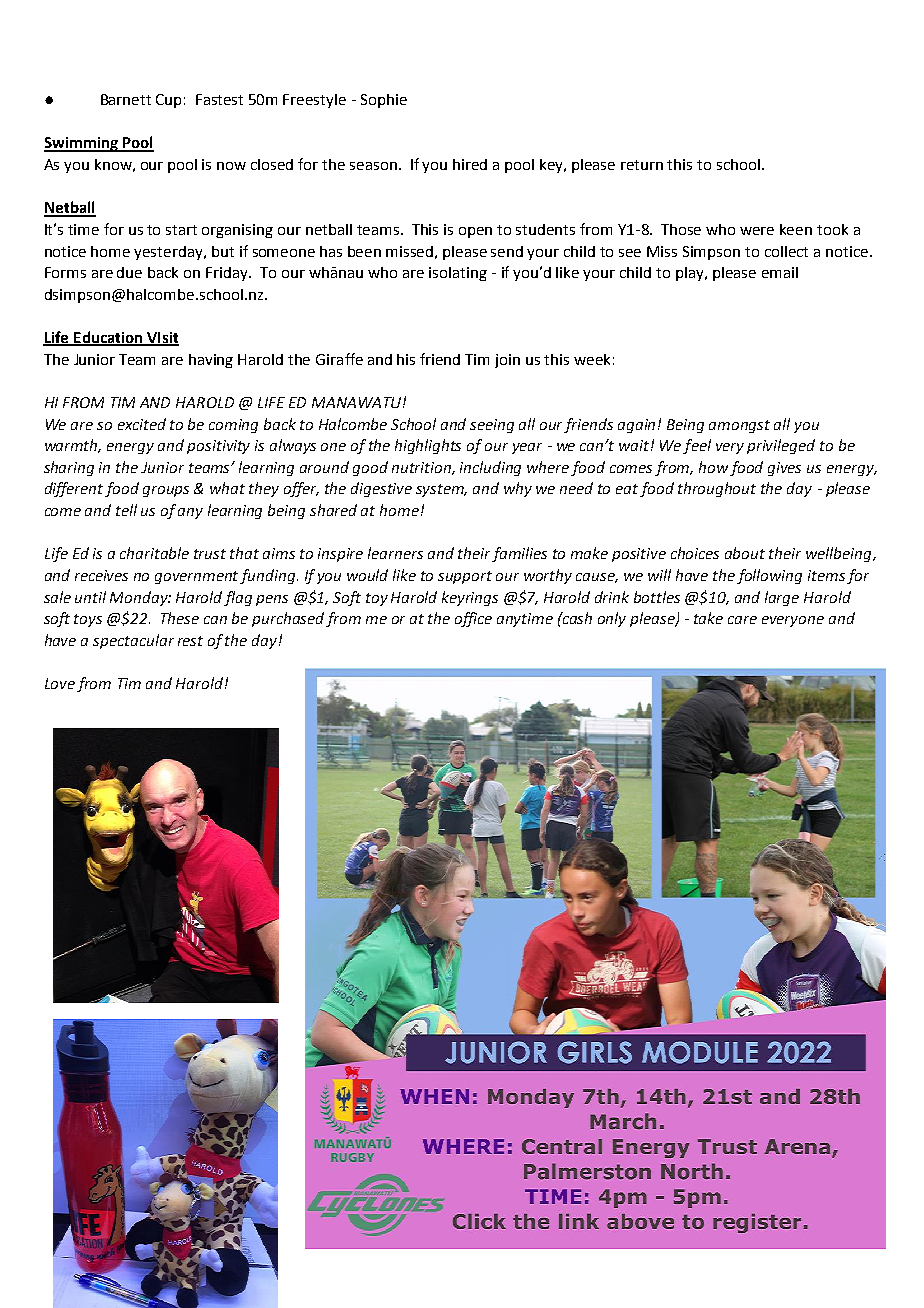 Image resolution: width=924 pixels, height=1308 pixels. What do you see at coordinates (745, 553) in the page?
I see `about` at bounding box center [745, 553].
